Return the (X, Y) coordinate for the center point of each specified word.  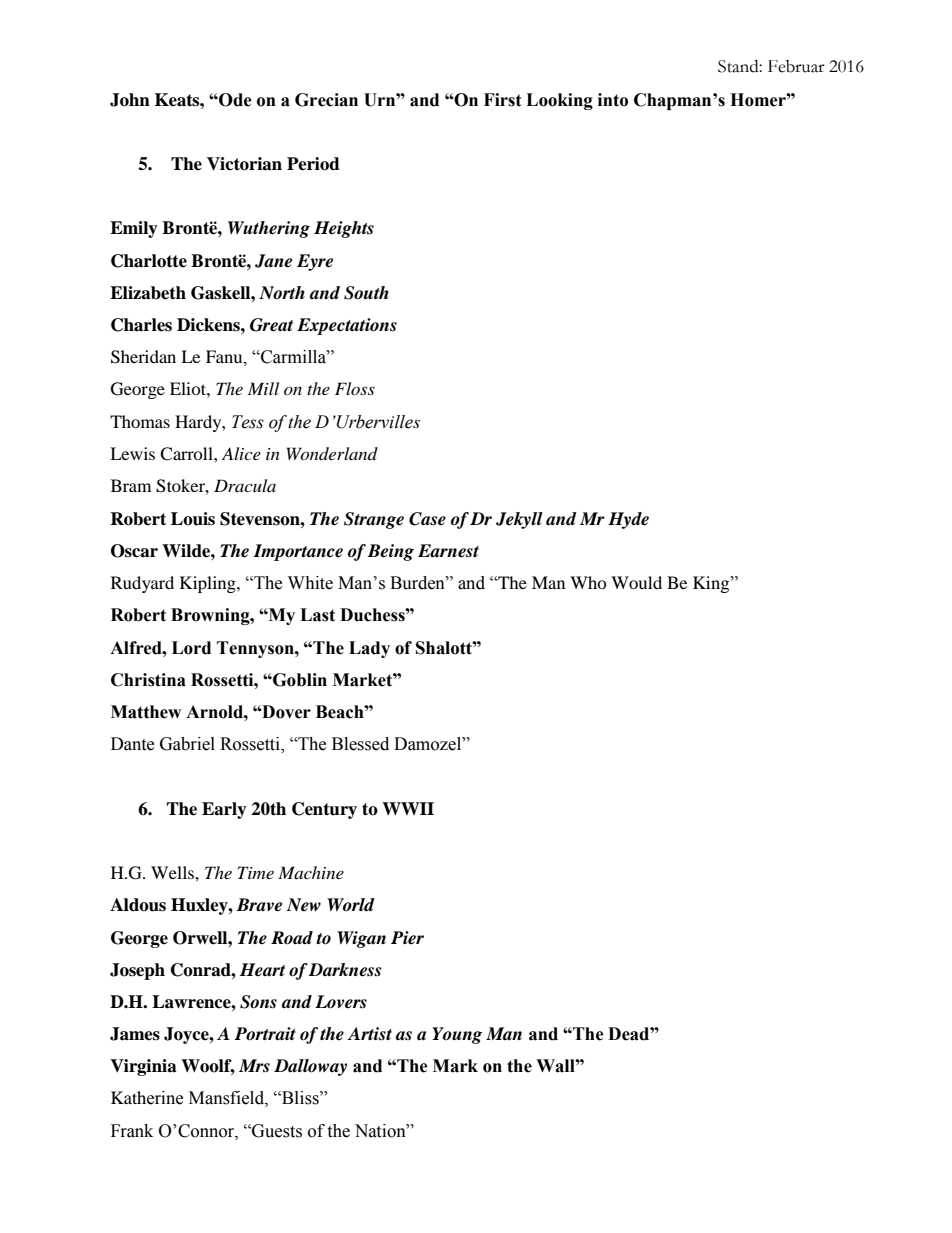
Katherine (147, 1098)
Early (224, 810)
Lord (191, 648)
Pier (407, 938)
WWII (408, 808)
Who (588, 582)
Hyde (628, 520)
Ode (234, 100)
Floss (355, 388)
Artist (369, 1034)
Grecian (326, 100)
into (613, 100)
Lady (369, 649)
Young (457, 1035)
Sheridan (143, 357)
